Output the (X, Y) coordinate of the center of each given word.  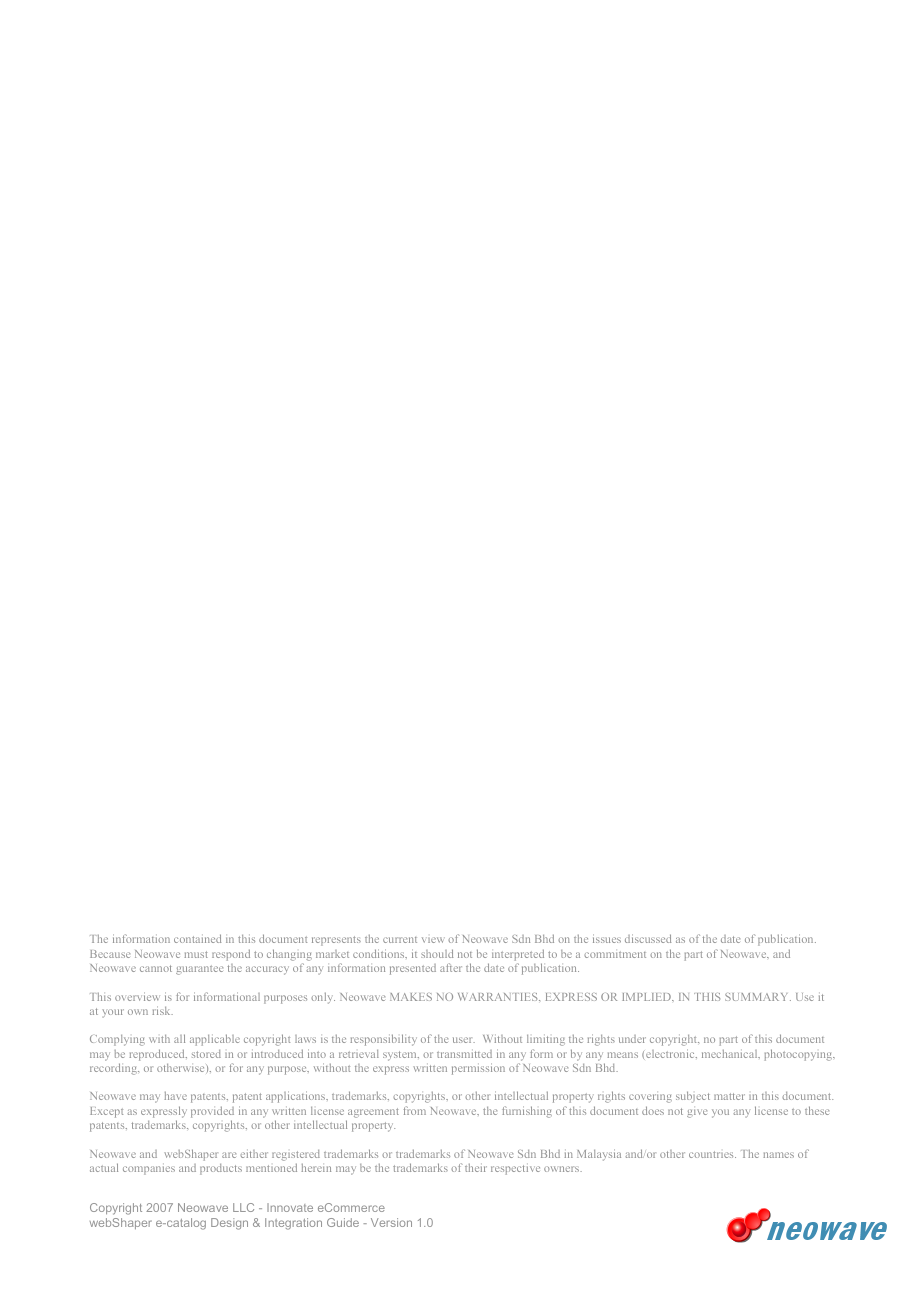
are (229, 1155)
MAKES (411, 997)
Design (229, 1224)
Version (391, 1222)
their (476, 1167)
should (437, 953)
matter (729, 1096)
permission (478, 1069)
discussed (648, 938)
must (196, 954)
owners (563, 1169)
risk (162, 1010)
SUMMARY (758, 997)
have (175, 1096)
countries (712, 1154)
